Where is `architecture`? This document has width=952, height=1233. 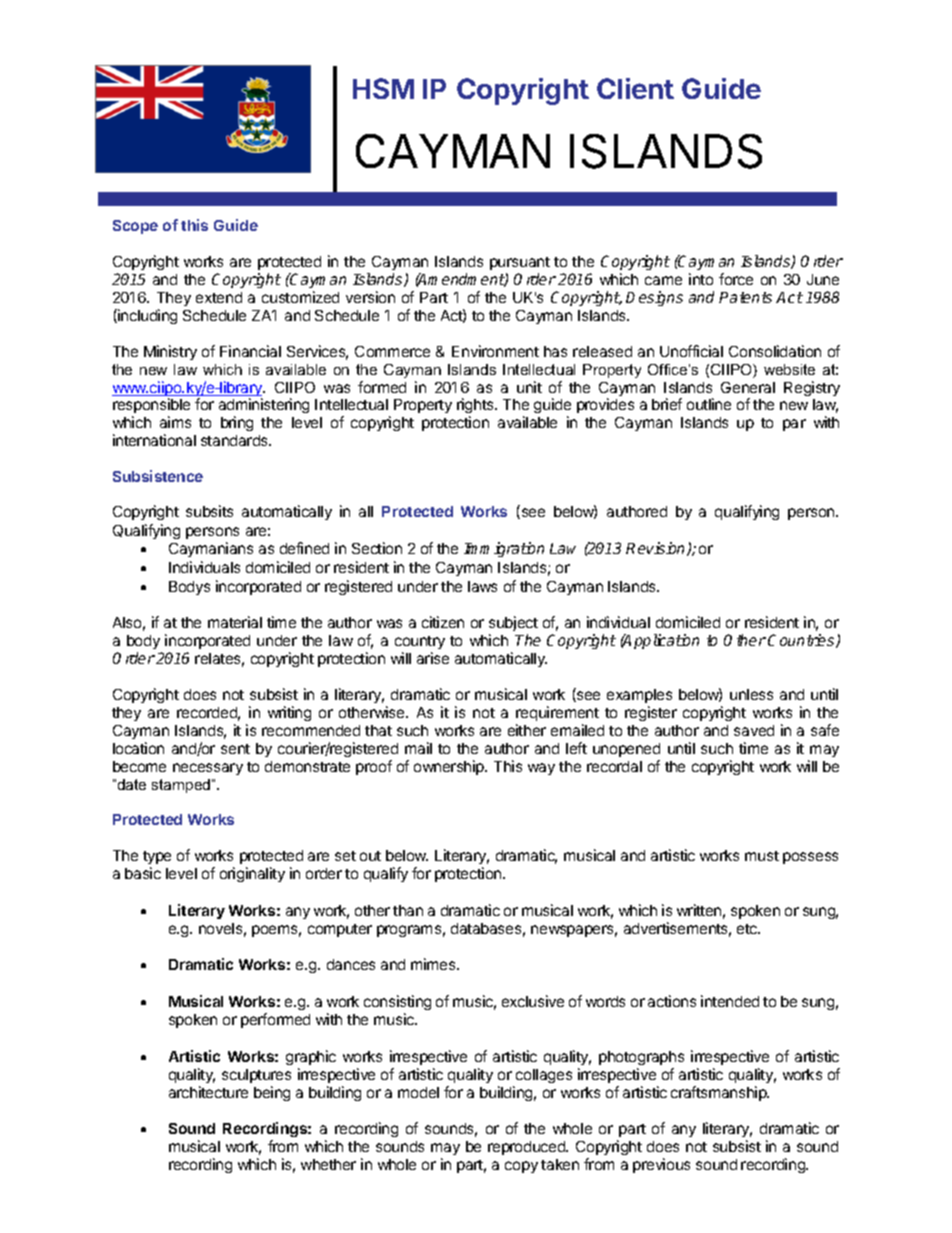
architecture is located at coordinates (208, 1092).
